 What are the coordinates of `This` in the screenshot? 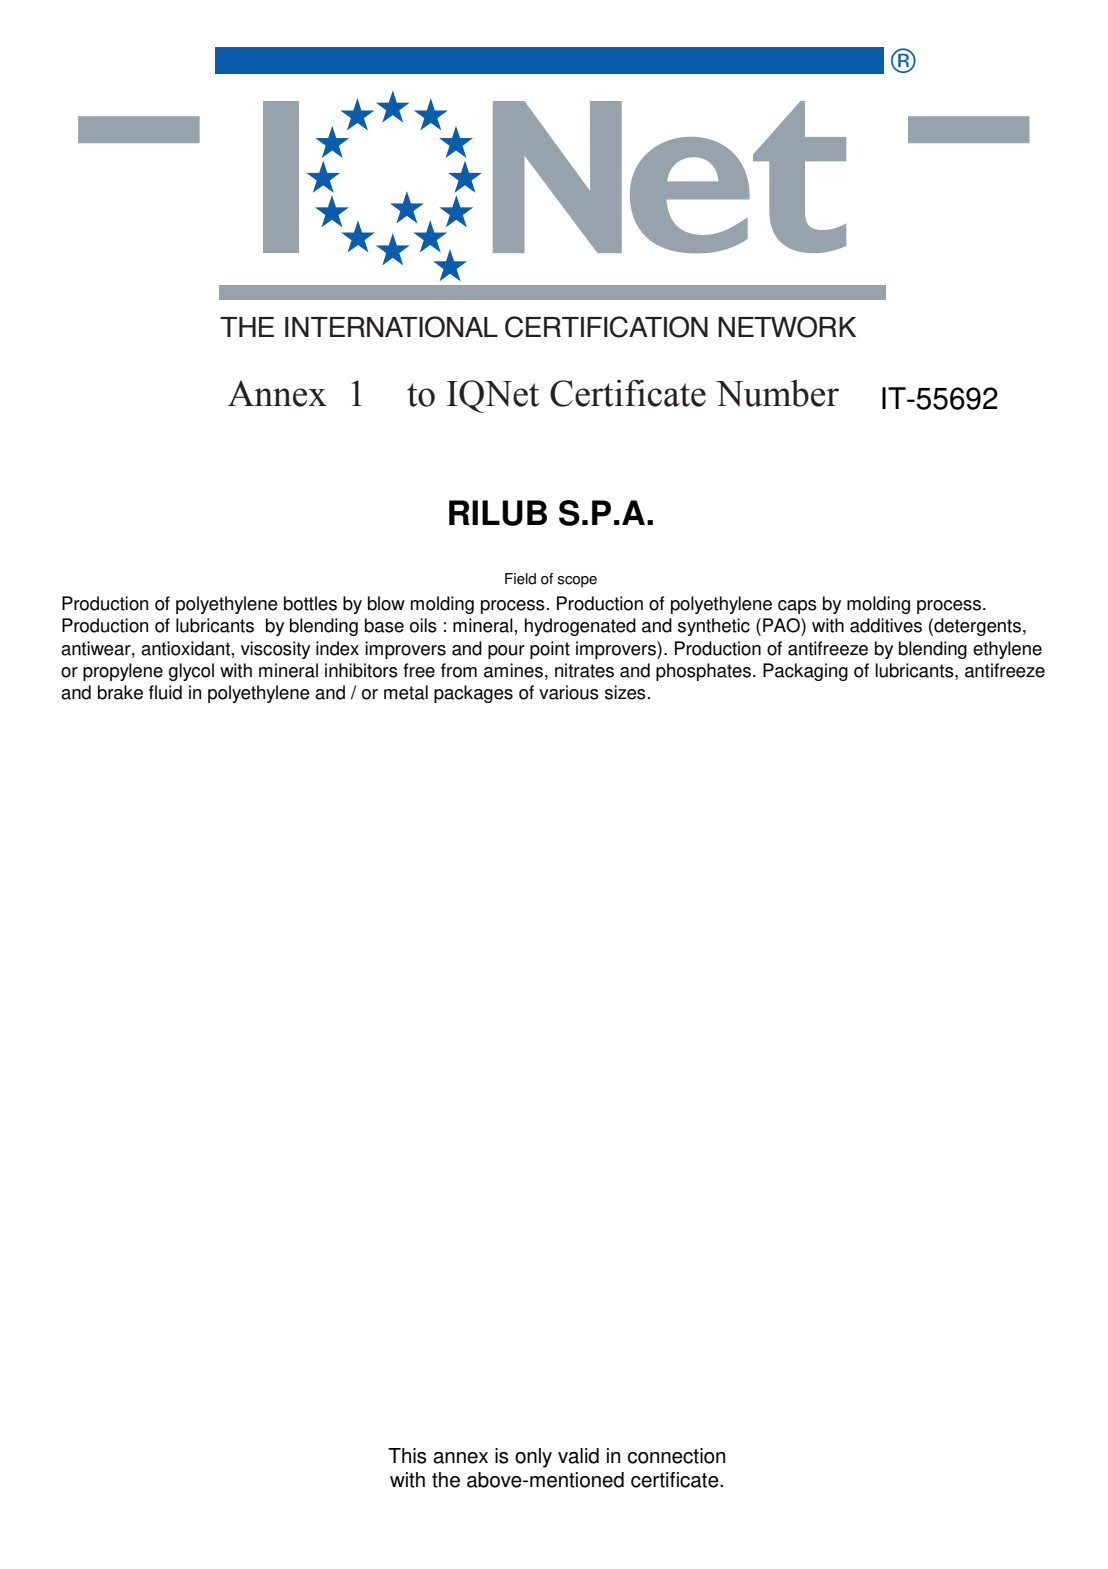 It's located at (407, 1456).
